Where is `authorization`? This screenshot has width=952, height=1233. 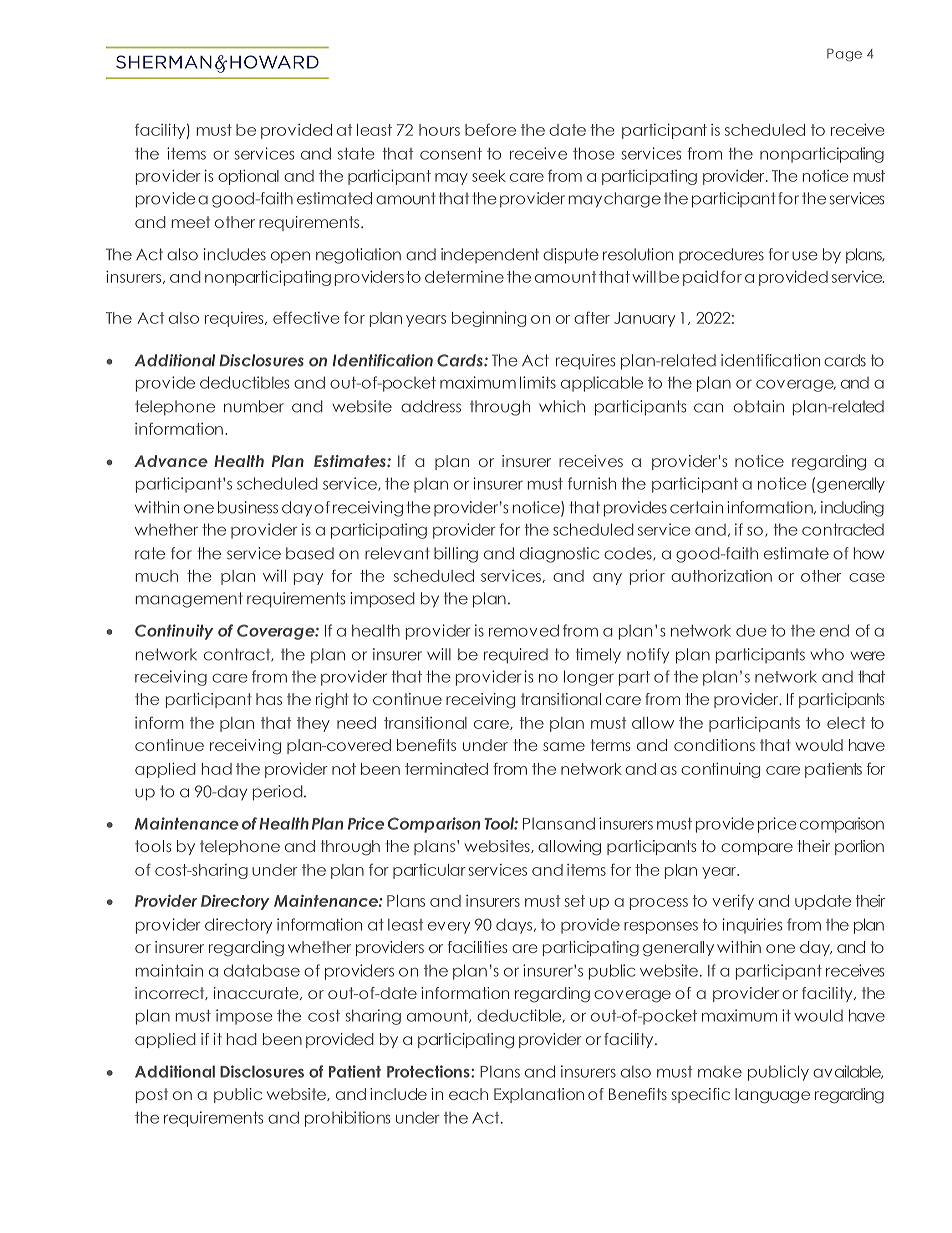 authorization is located at coordinates (721, 576).
